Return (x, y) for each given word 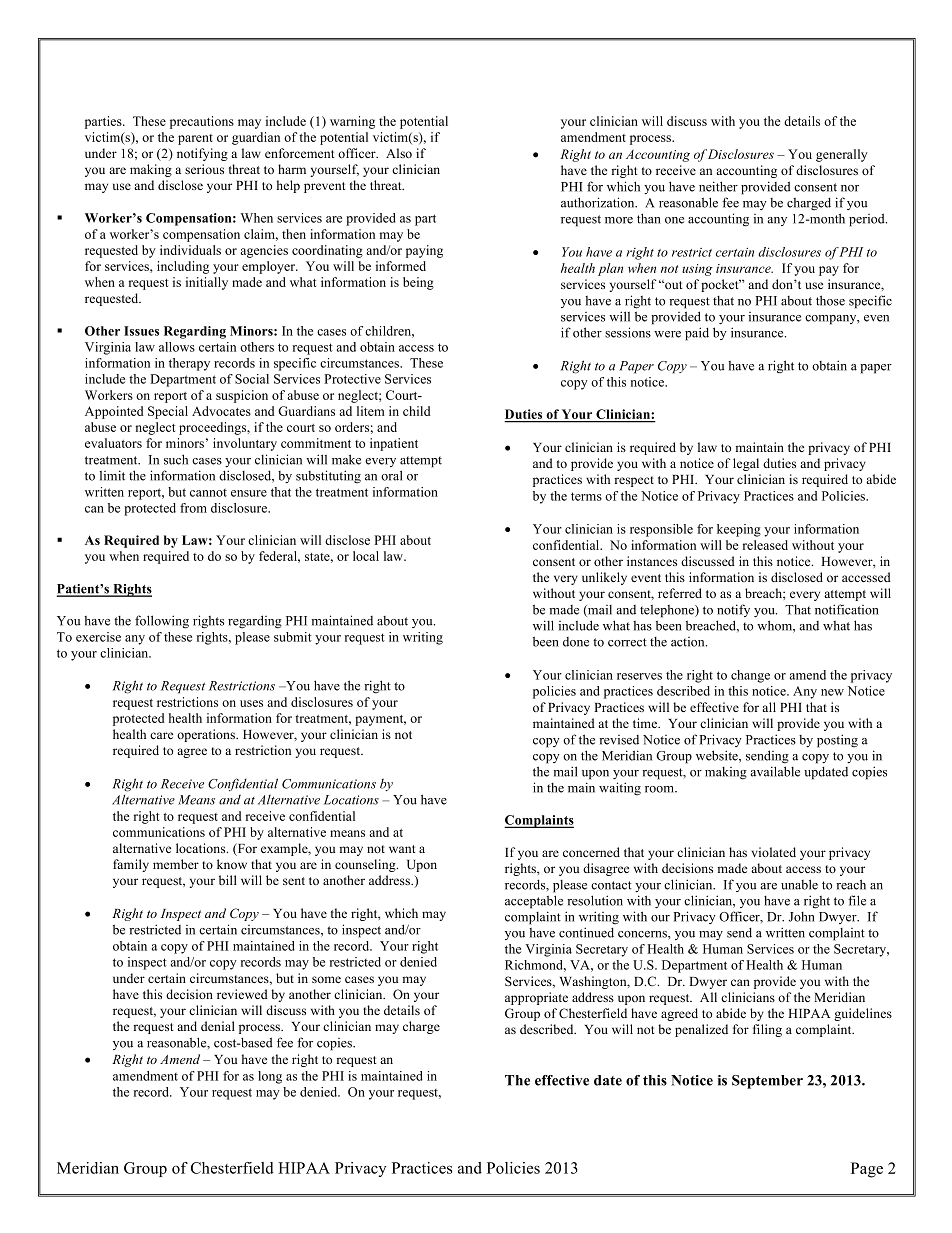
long (270, 1077)
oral (392, 475)
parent (195, 139)
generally (842, 155)
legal (746, 464)
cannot (208, 493)
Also (399, 153)
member (176, 864)
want (402, 849)
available (775, 771)
